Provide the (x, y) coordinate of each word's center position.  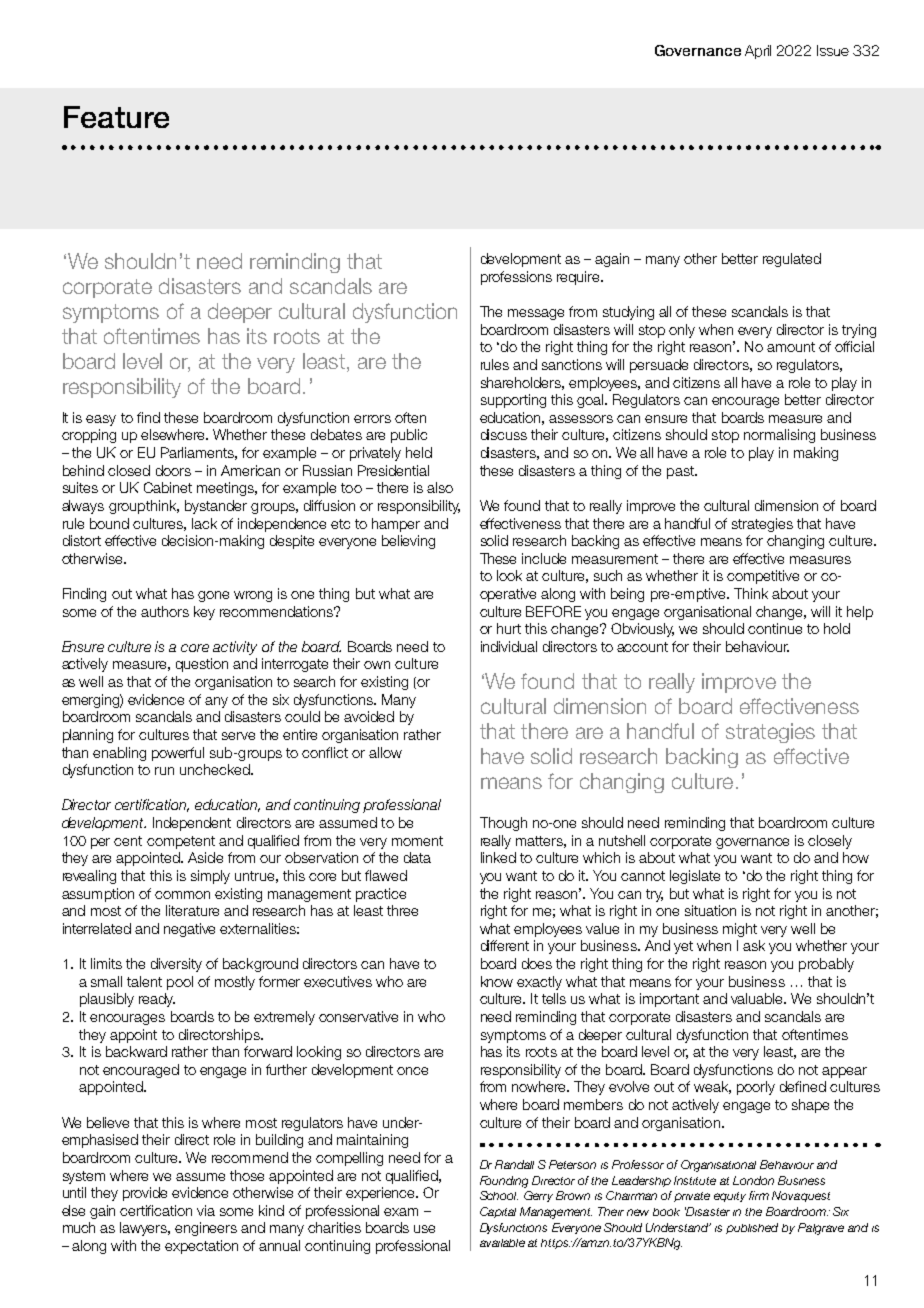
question (202, 665)
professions (516, 278)
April (758, 52)
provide (145, 1194)
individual (509, 646)
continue (775, 628)
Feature (116, 117)
